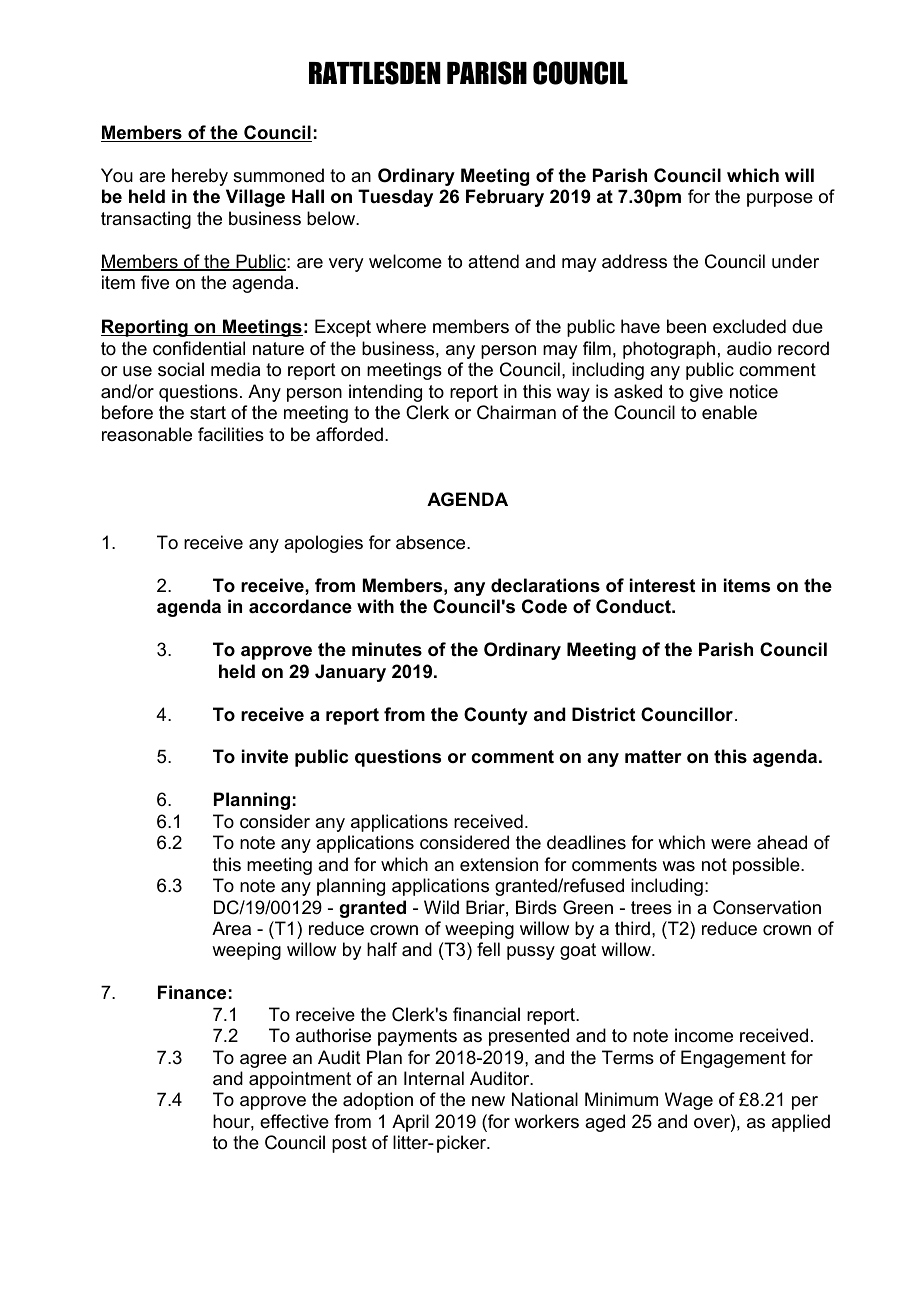 Image resolution: width=924 pixels, height=1308 pixels. I want to click on hereby, so click(200, 177).
